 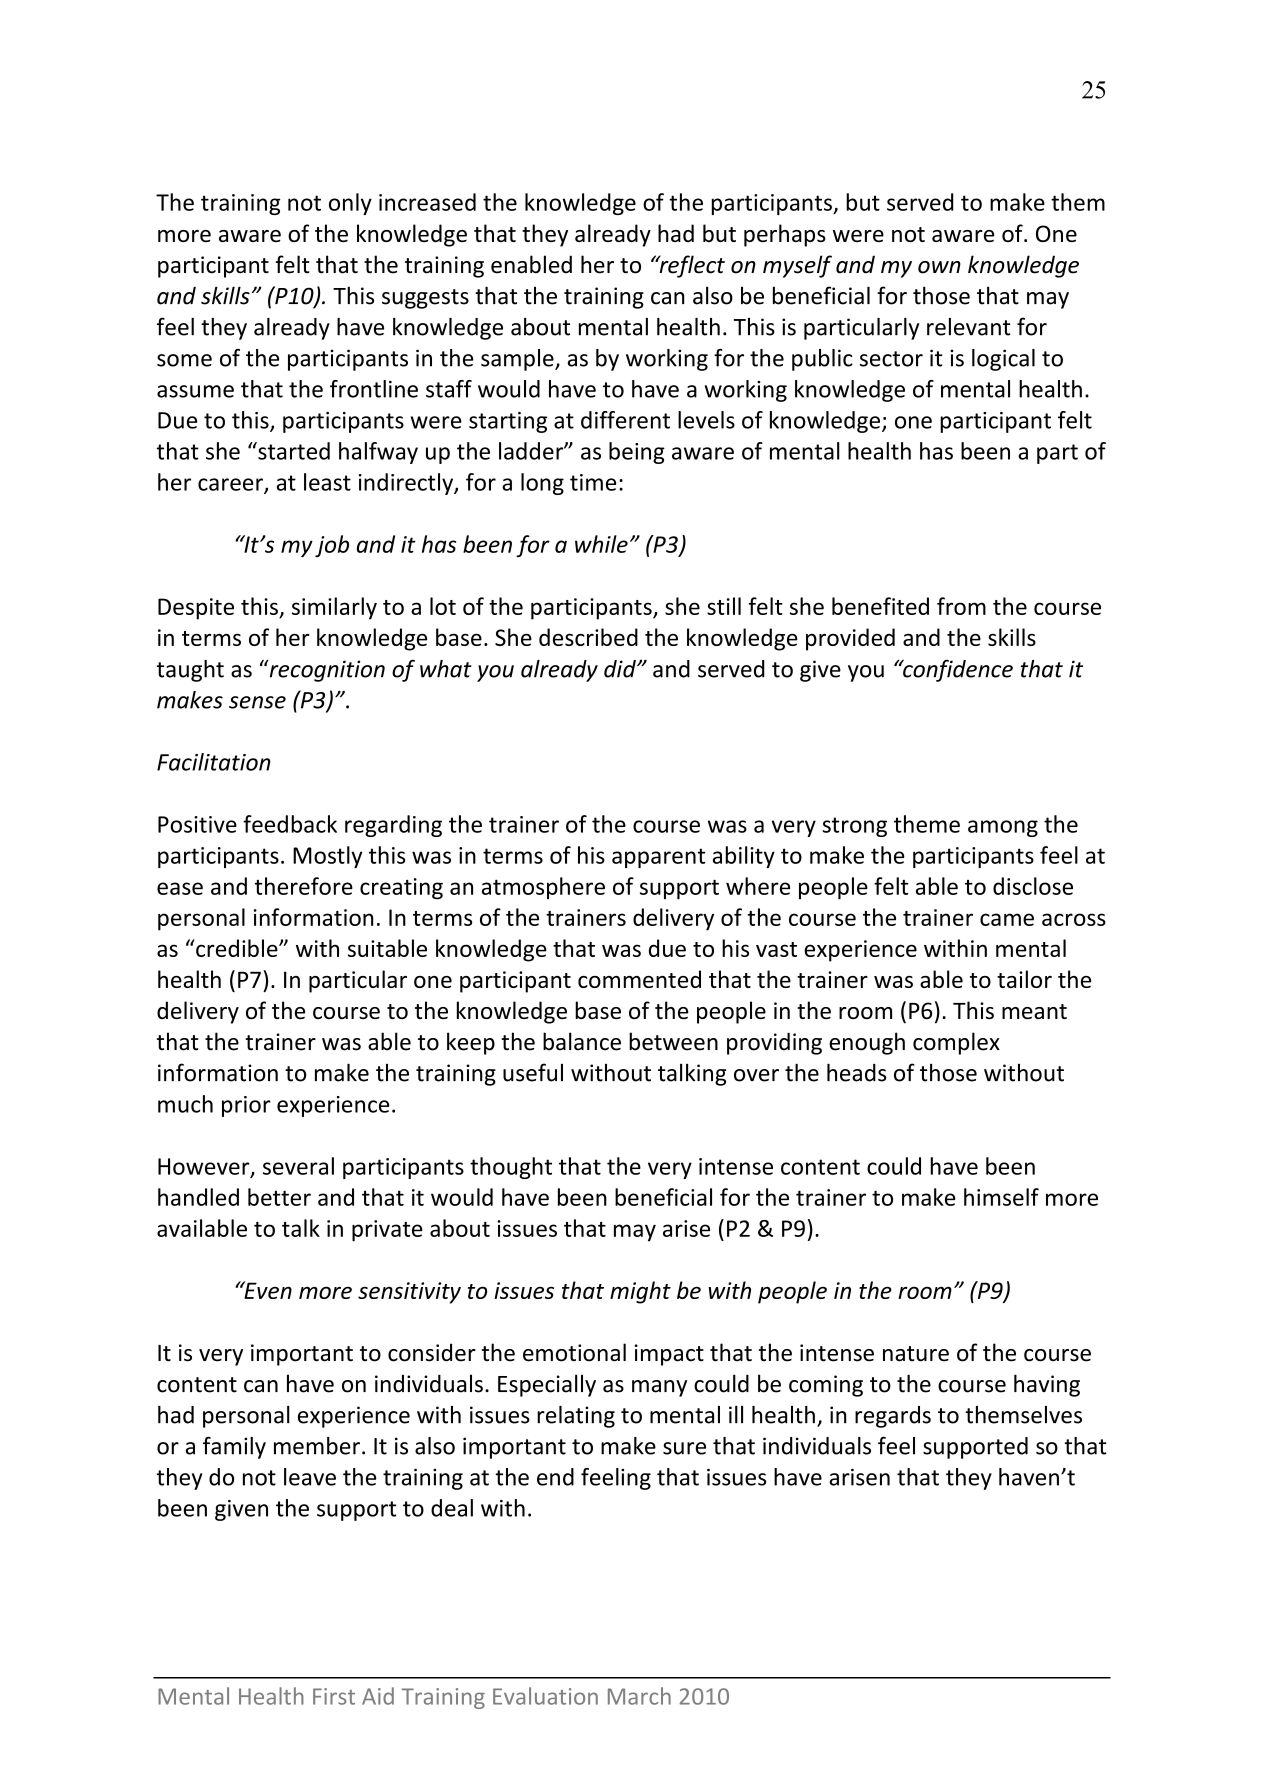 What do you see at coordinates (246, 1106) in the page?
I see `prior` at bounding box center [246, 1106].
